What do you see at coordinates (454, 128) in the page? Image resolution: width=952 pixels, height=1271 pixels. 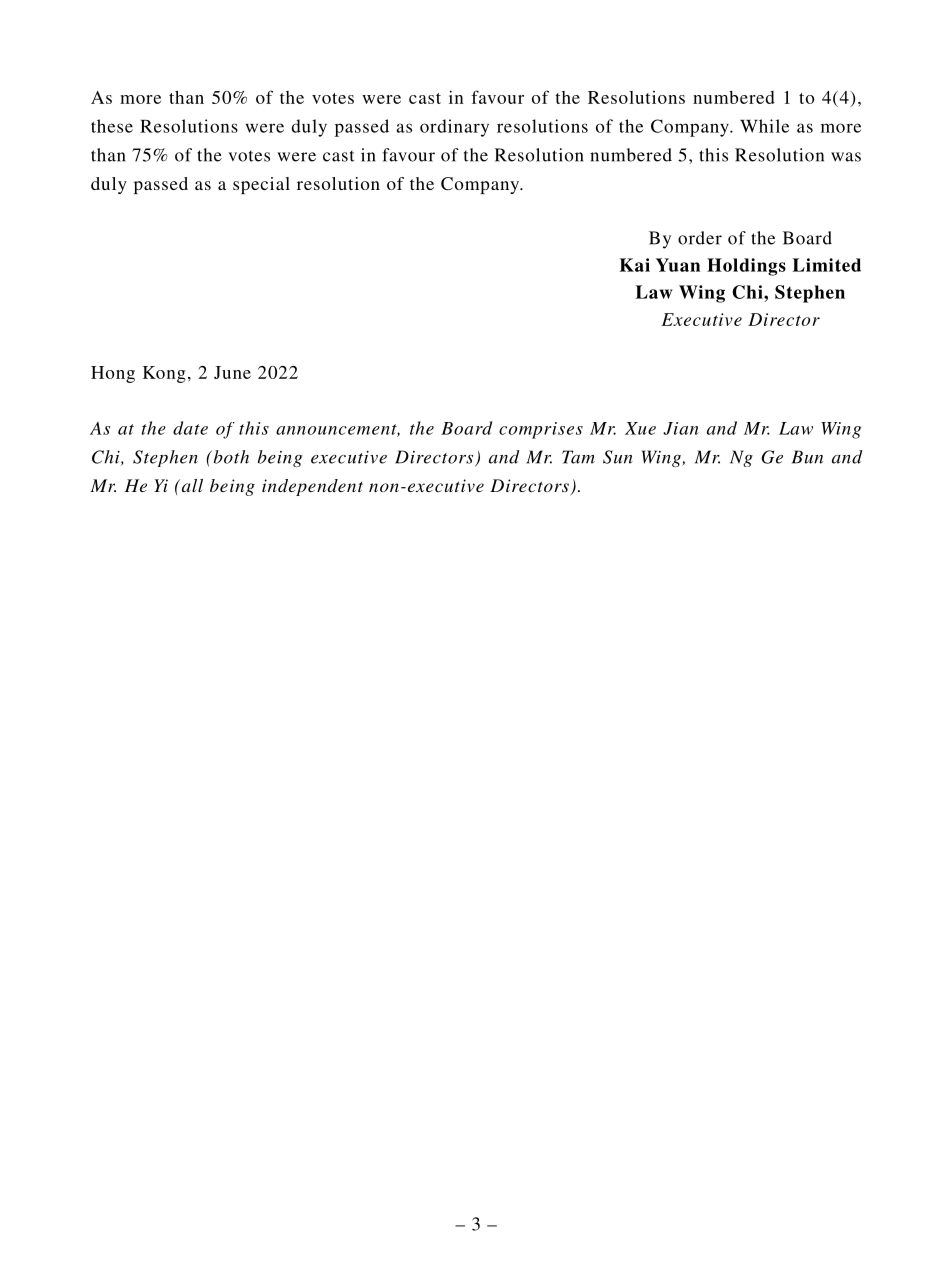 I see `ordinary` at bounding box center [454, 128].
